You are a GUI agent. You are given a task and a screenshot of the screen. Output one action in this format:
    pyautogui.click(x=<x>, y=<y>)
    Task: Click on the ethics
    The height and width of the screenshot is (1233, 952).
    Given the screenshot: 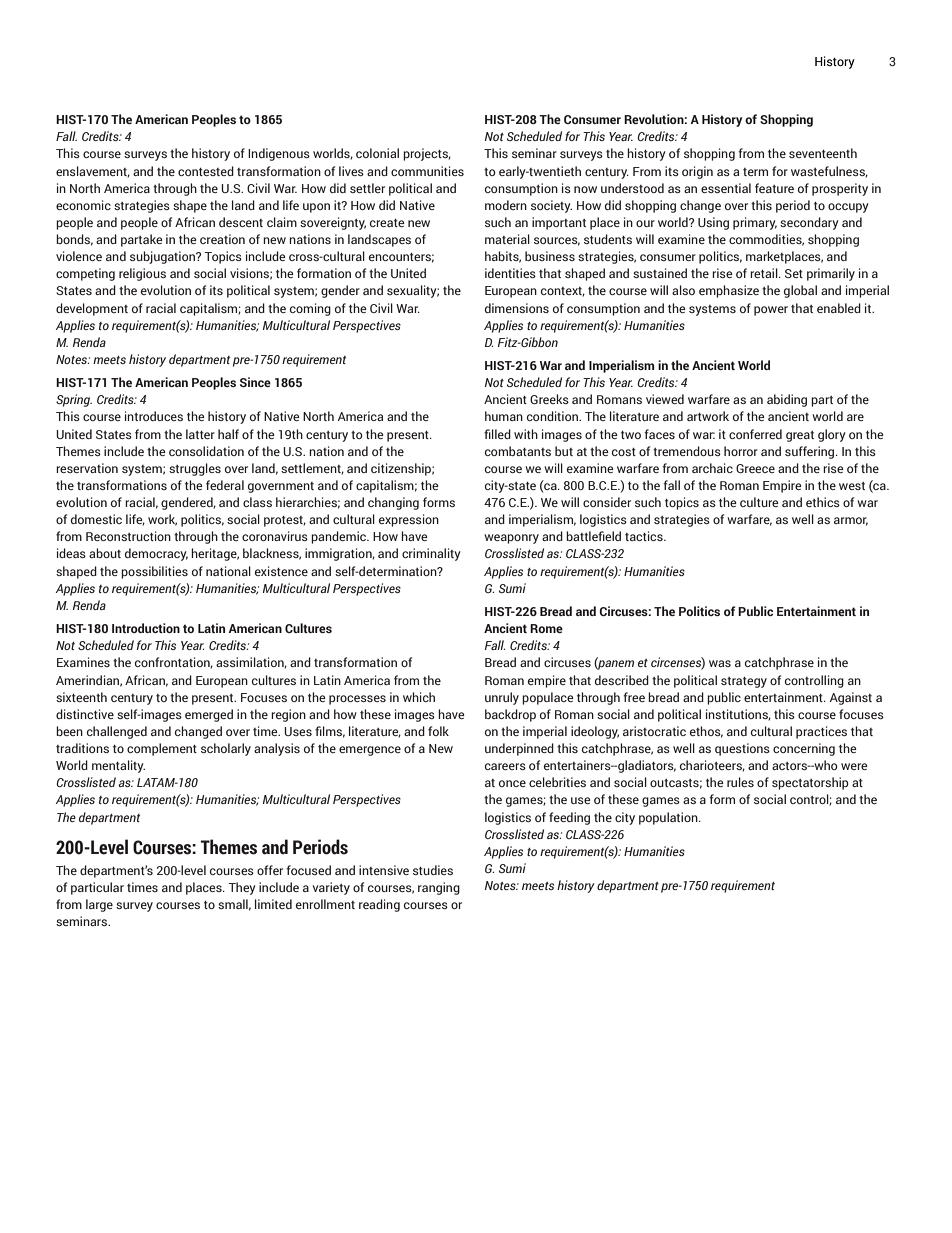 What is the action you would take?
    pyautogui.click(x=823, y=502)
